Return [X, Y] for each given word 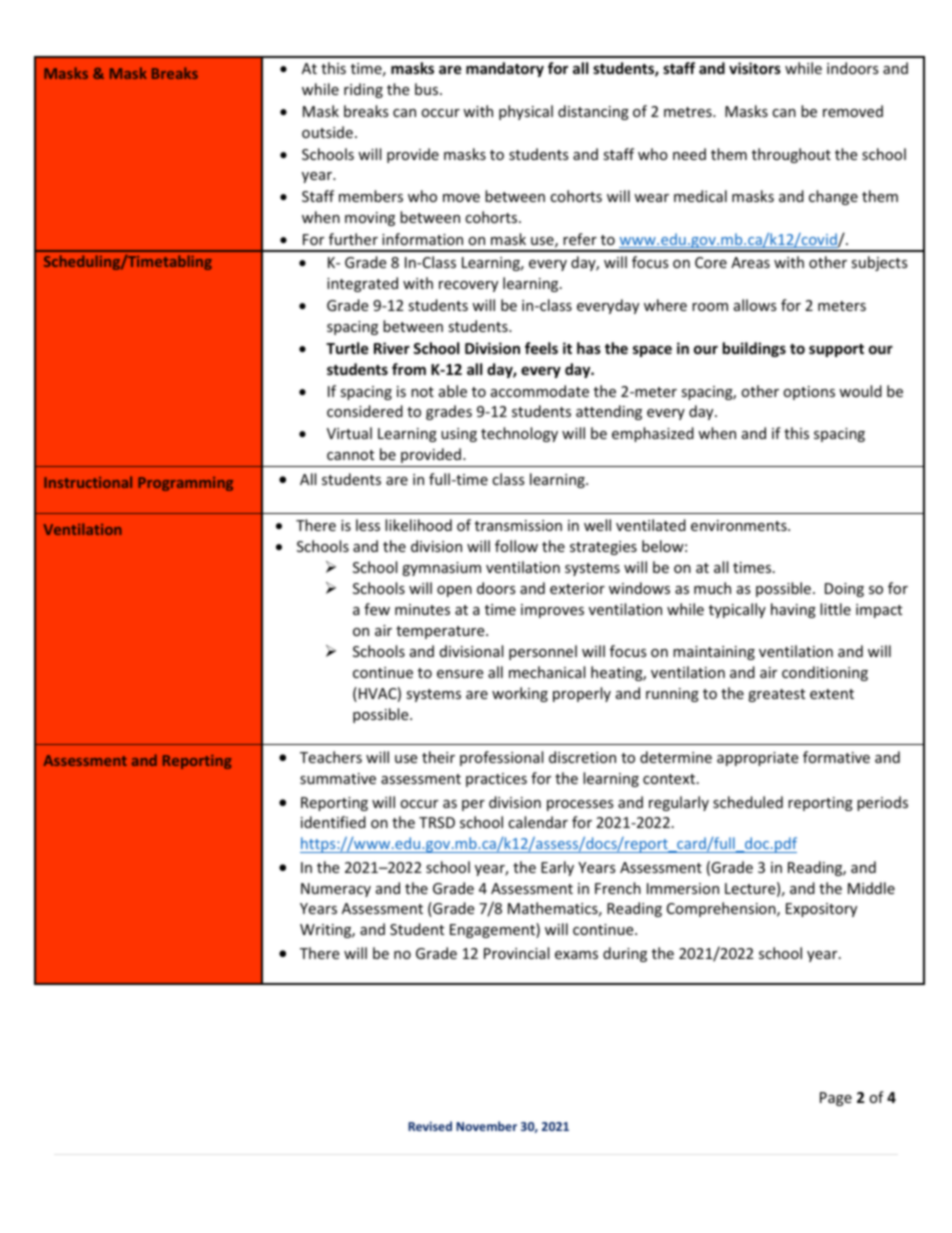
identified [333, 822]
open [454, 591]
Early [557, 868]
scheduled [748, 802]
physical [526, 112]
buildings [754, 349]
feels [541, 348]
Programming [185, 484]
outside [327, 132]
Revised [430, 1126]
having [793, 610]
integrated [362, 284]
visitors [755, 68]
